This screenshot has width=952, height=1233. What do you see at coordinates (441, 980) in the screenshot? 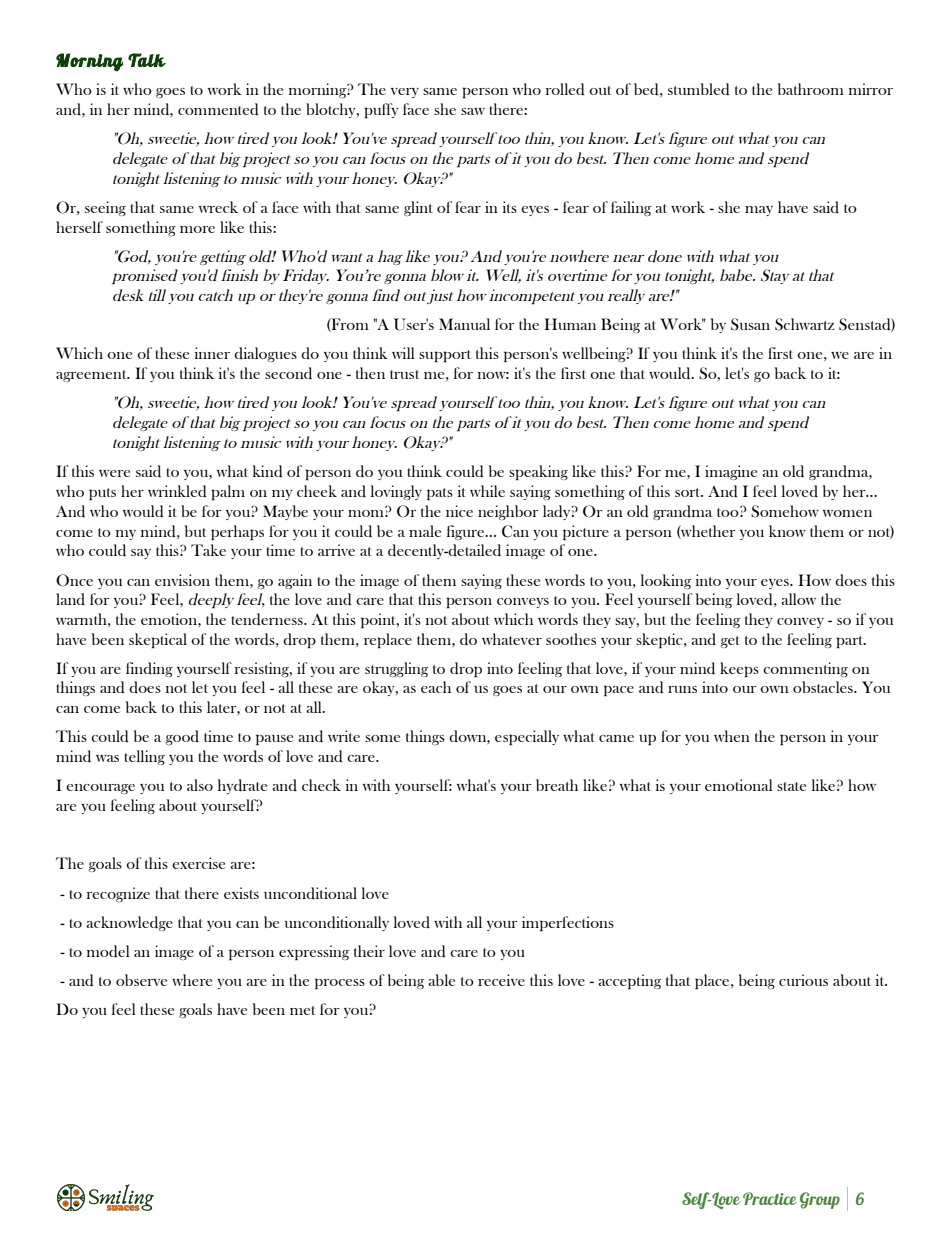
I see `able` at bounding box center [441, 980].
